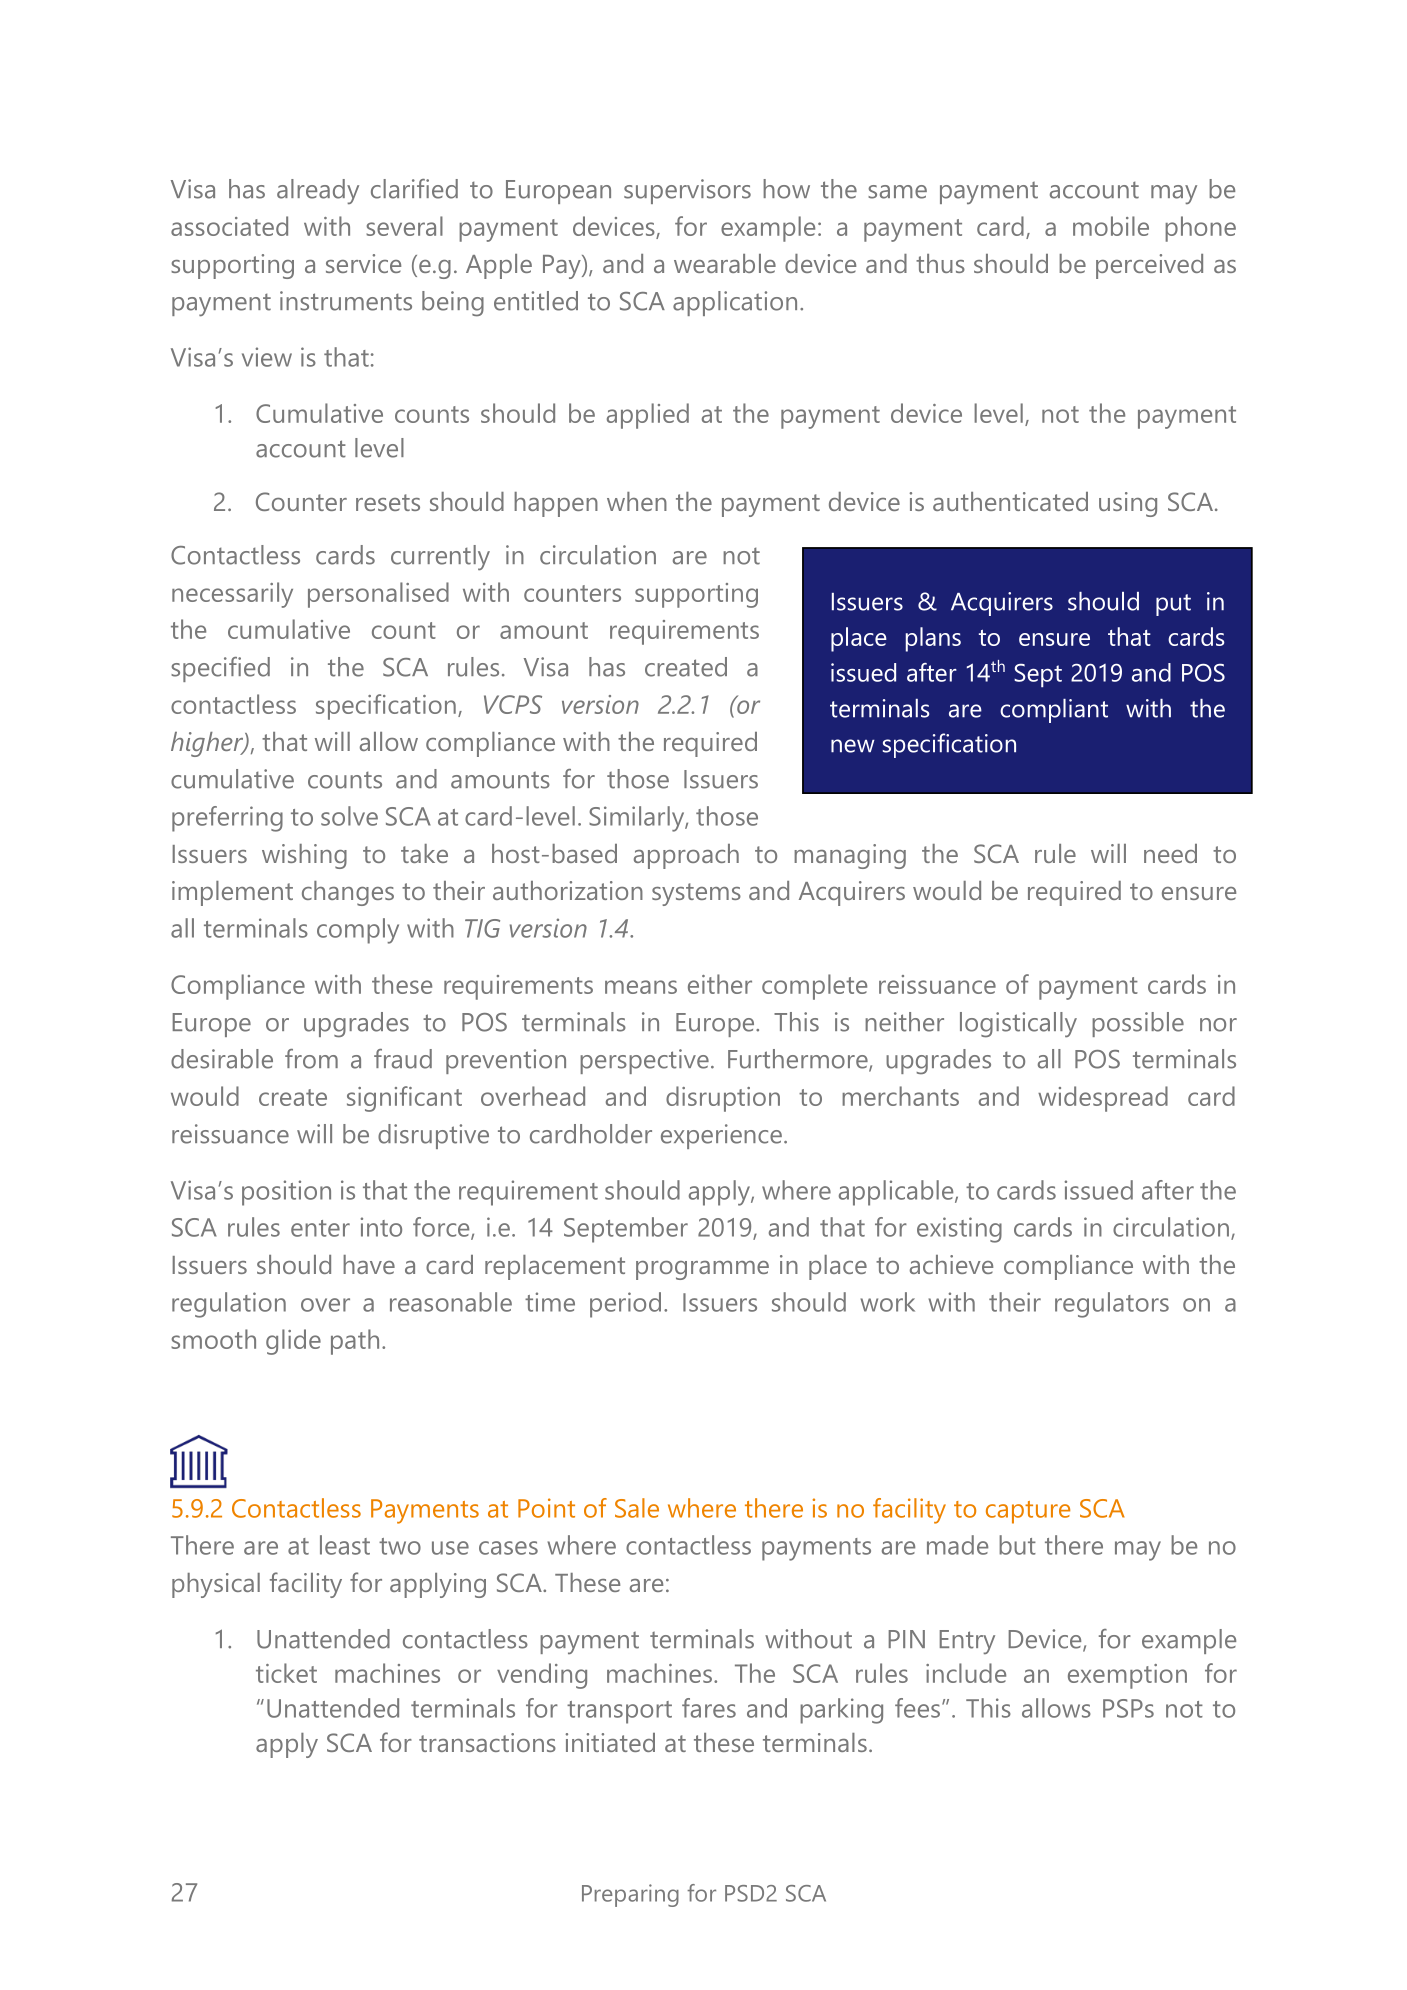  I want to click on transactions, so click(487, 1742).
